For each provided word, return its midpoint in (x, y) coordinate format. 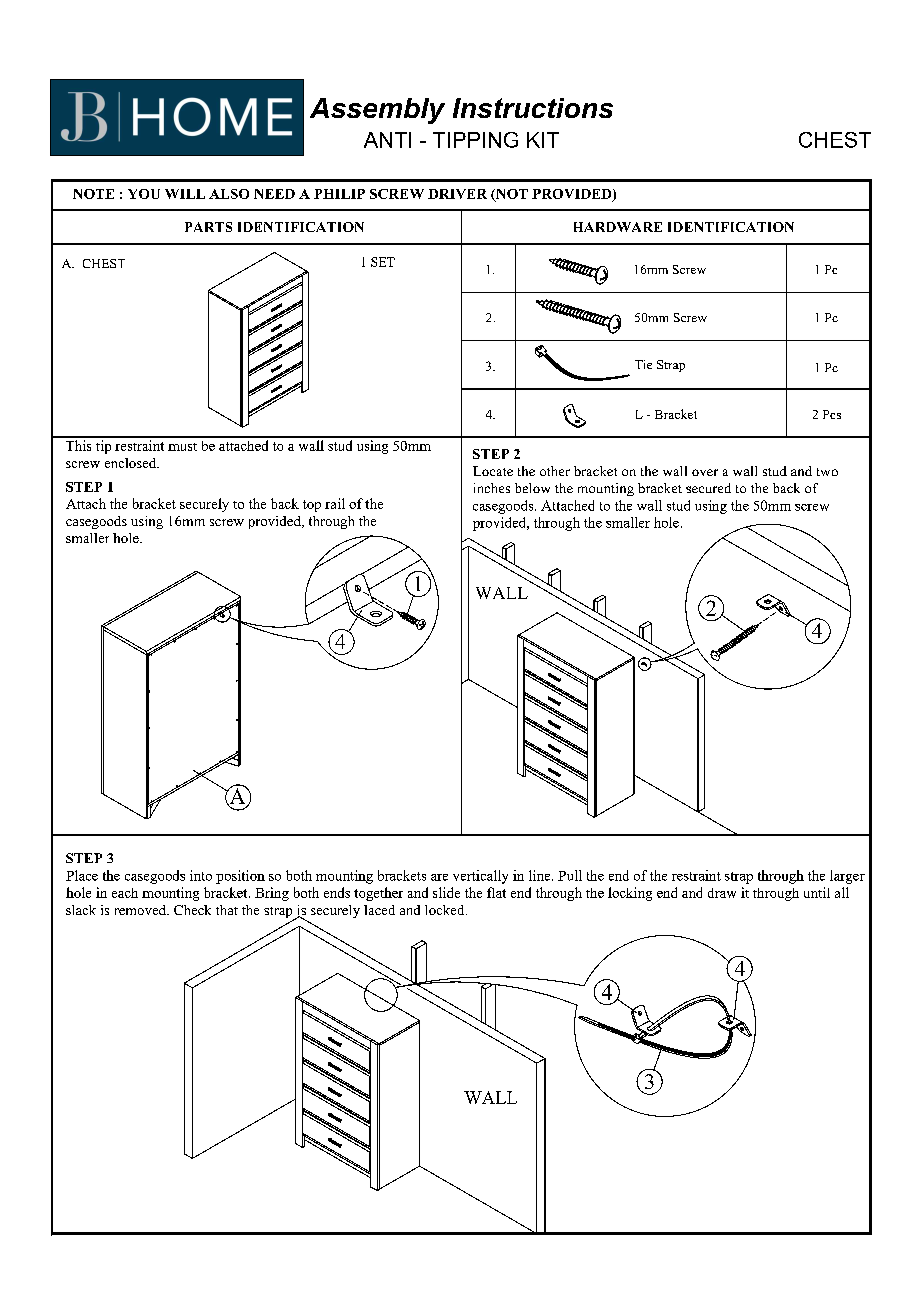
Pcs (832, 414)
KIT (543, 140)
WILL (185, 194)
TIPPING (475, 140)
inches (492, 488)
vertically (480, 877)
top (312, 506)
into (201, 875)
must (182, 447)
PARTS (208, 227)
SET (383, 262)
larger (847, 877)
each (125, 893)
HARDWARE (618, 227)
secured (708, 488)
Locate (493, 471)
